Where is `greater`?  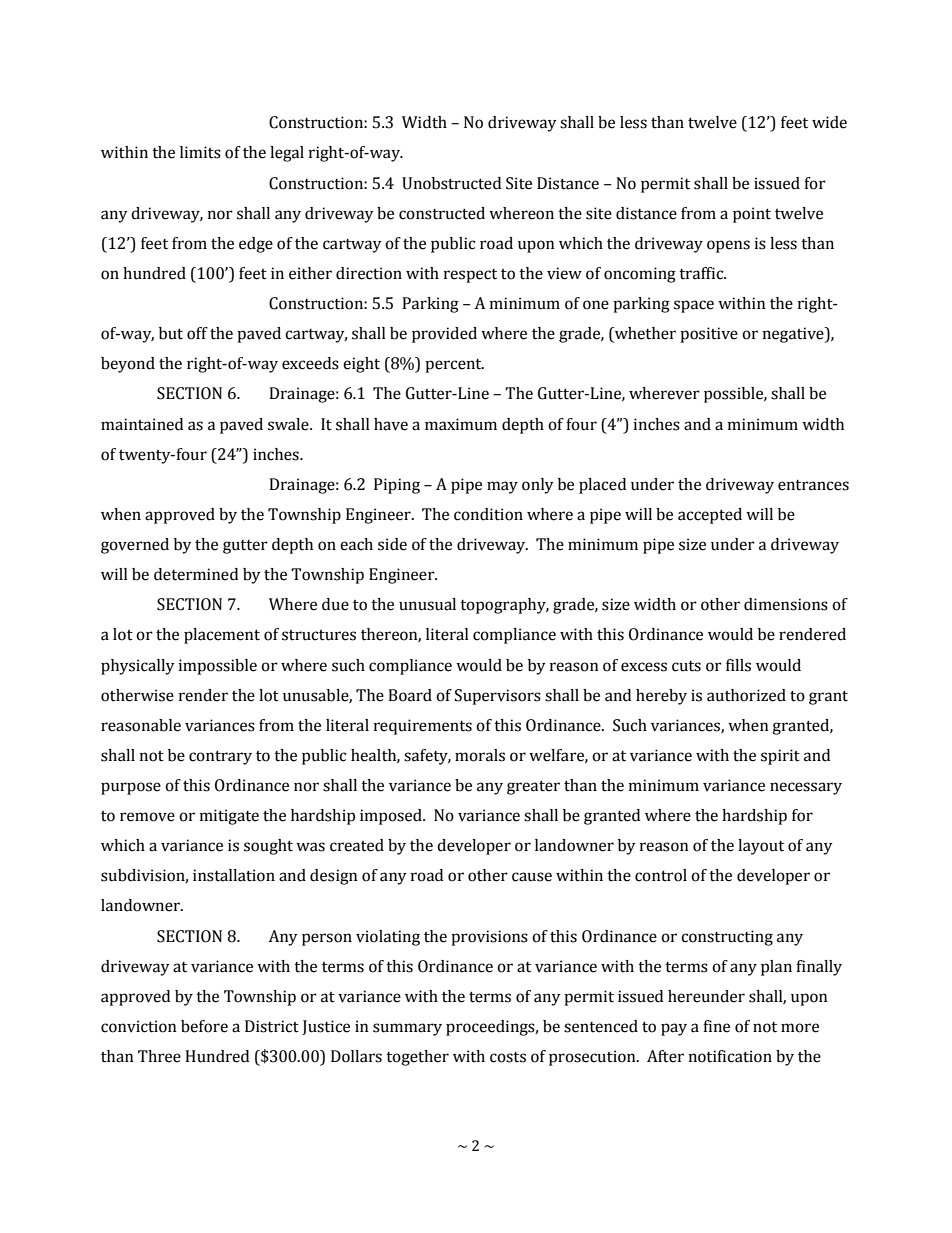 greater is located at coordinates (533, 787).
